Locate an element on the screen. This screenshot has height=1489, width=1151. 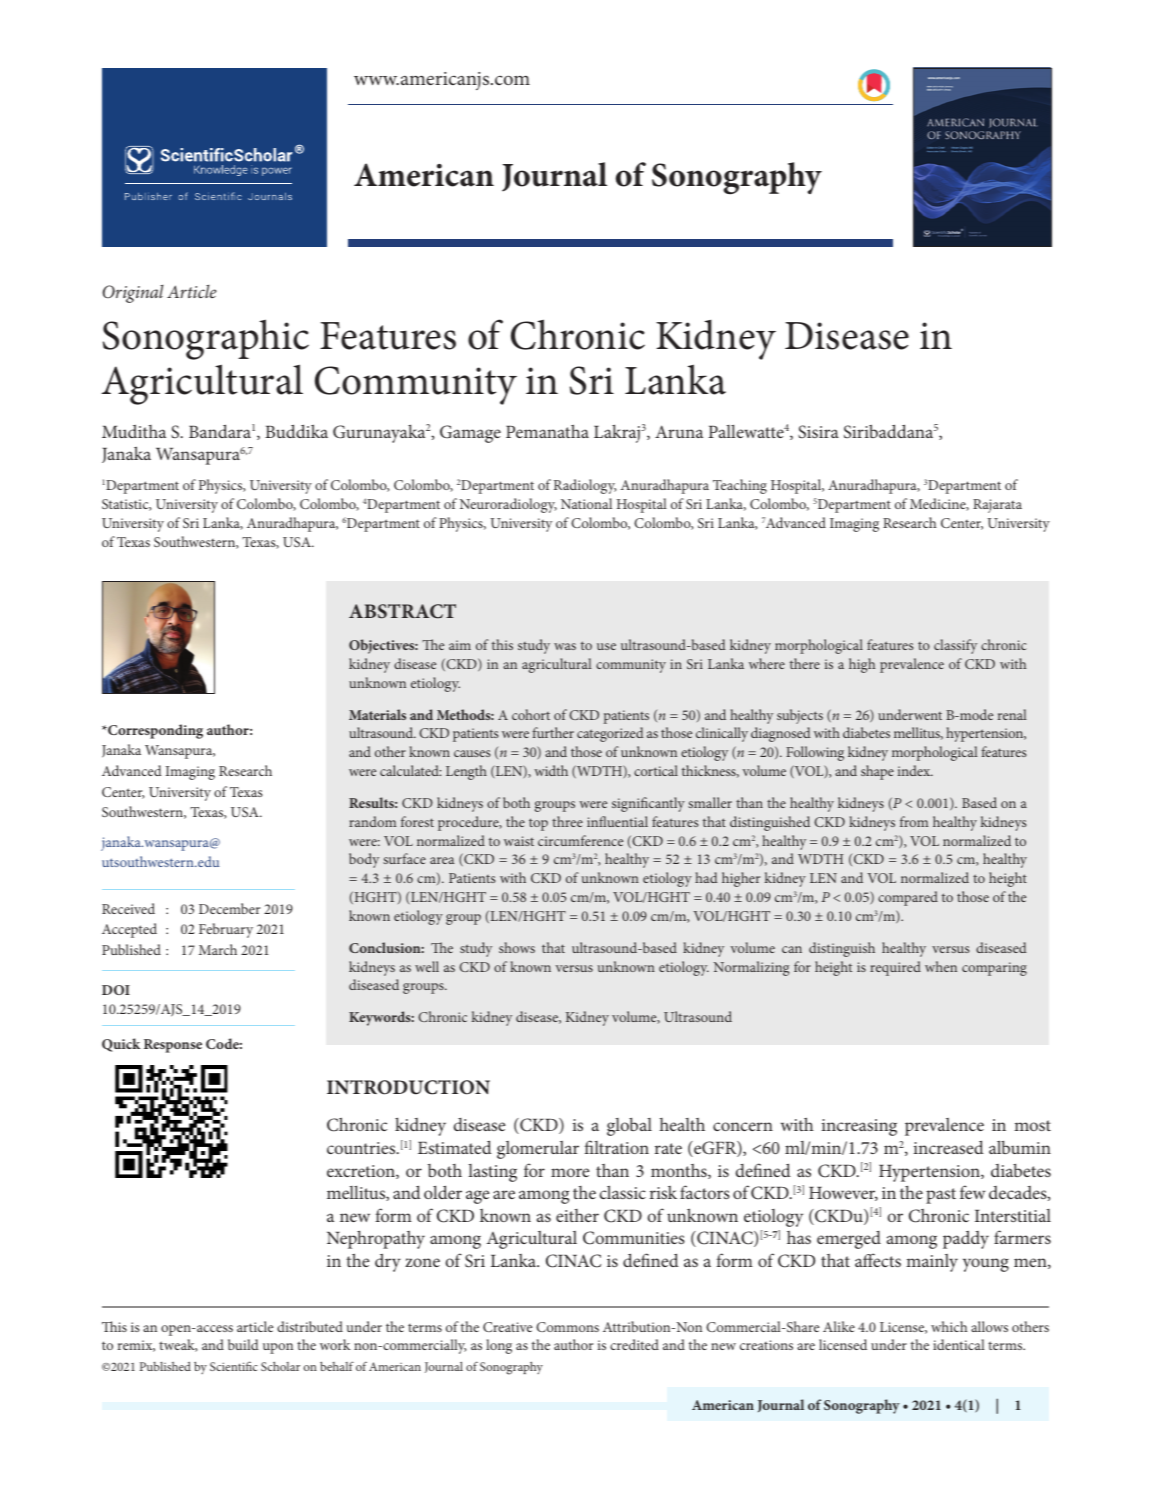
National is located at coordinates (586, 503).
